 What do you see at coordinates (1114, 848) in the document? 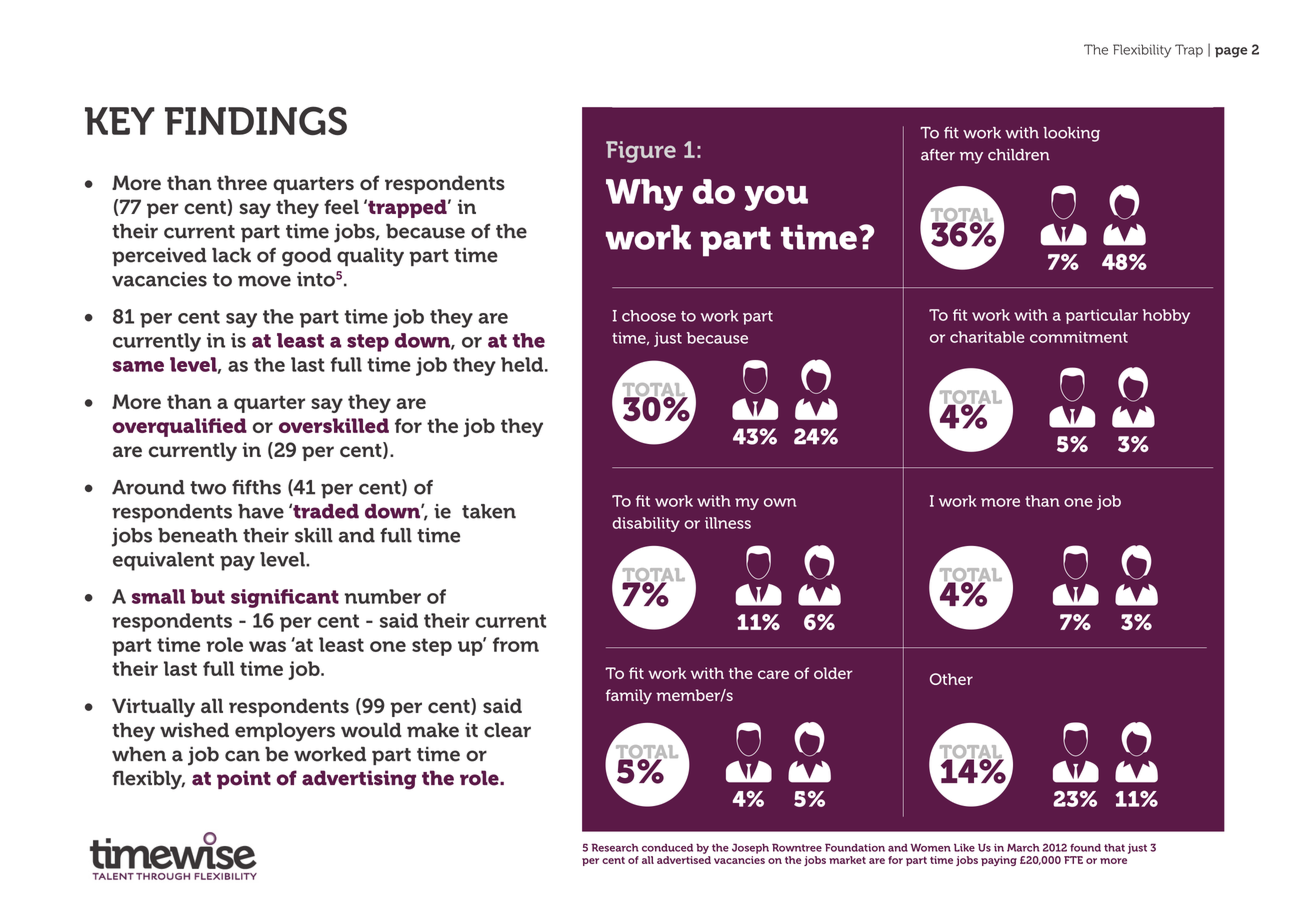
I see `that` at bounding box center [1114, 848].
